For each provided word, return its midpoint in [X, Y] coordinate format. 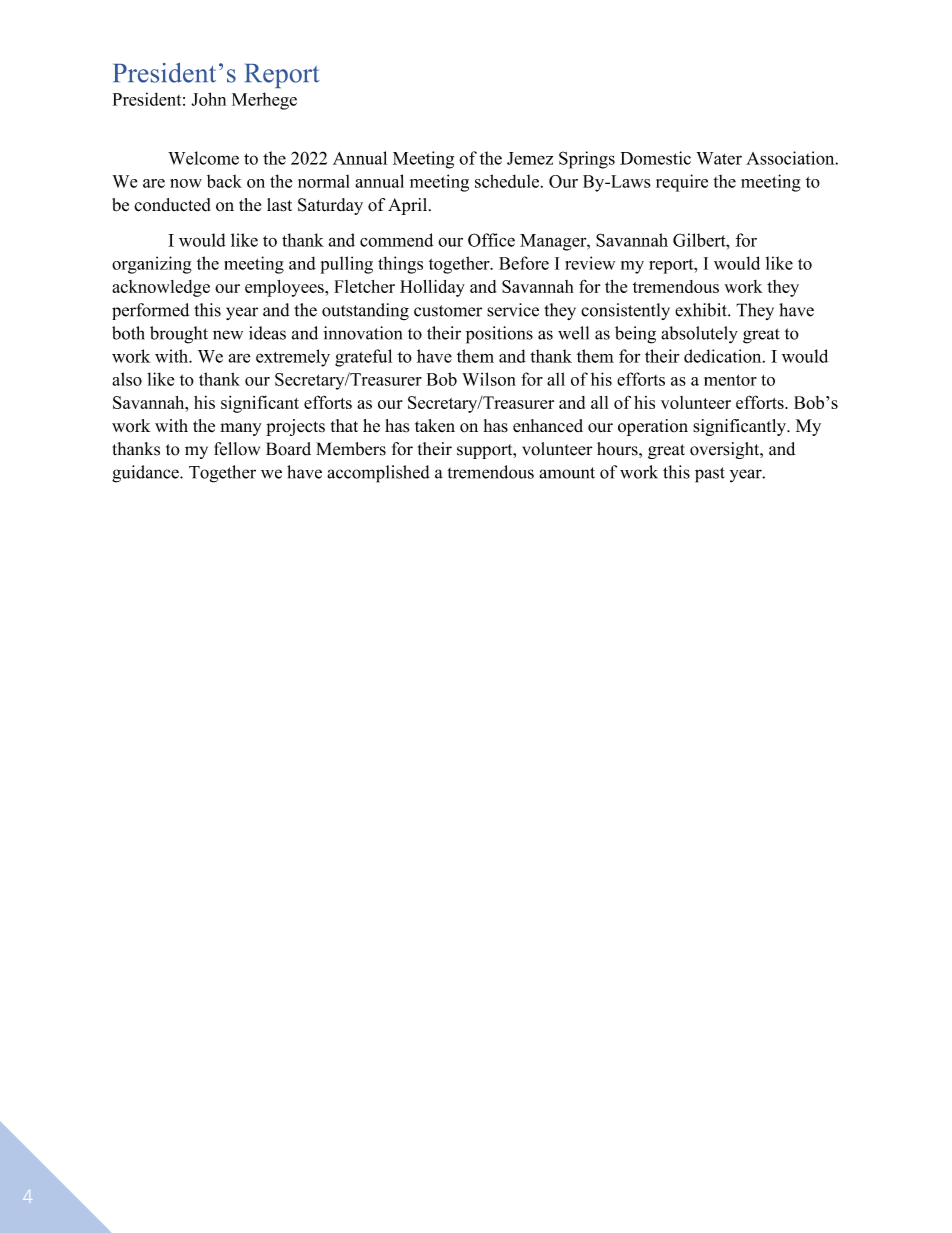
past [710, 475]
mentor [730, 380]
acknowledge [161, 288]
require [682, 183]
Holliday [432, 288]
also [127, 379]
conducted [172, 205]
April [409, 206]
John [208, 99]
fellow [237, 449]
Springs [587, 160]
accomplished [378, 474]
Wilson [489, 379]
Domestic [655, 158]
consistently [625, 311]
